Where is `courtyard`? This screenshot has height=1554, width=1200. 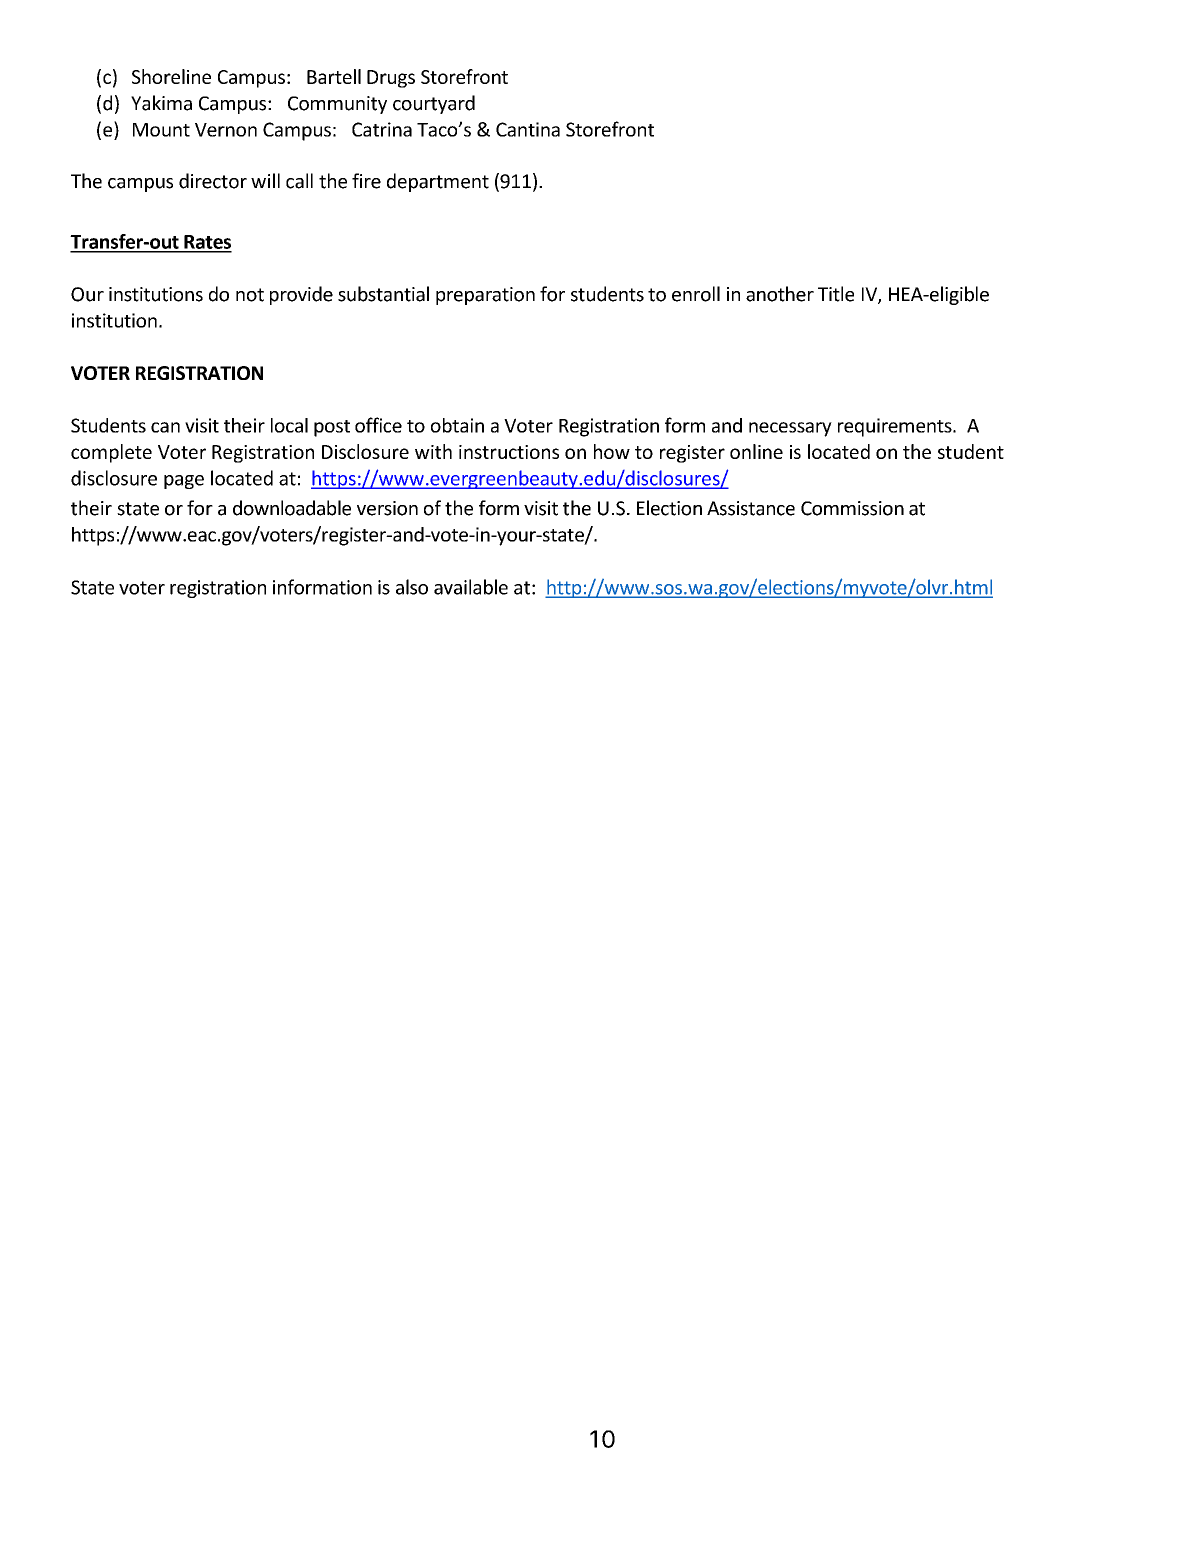 courtyard is located at coordinates (434, 104).
